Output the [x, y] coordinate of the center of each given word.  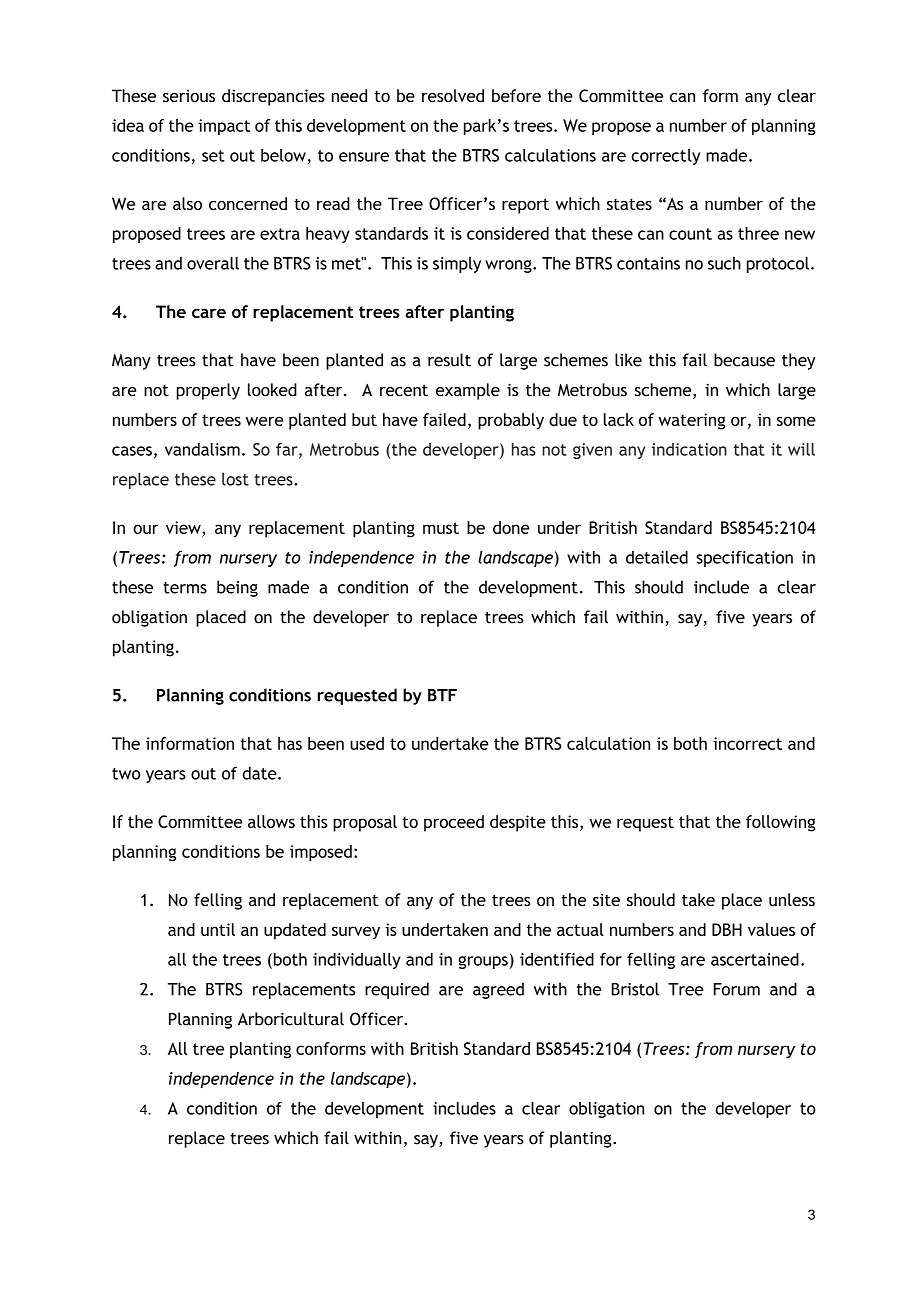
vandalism [202, 449]
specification [744, 559]
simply [457, 265]
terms [185, 588]
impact [224, 127]
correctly [665, 157]
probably [511, 421]
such [724, 263]
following [781, 823]
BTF [442, 695]
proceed [454, 823]
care [209, 313]
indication [689, 449]
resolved [453, 95]
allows [271, 821]
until [218, 929]
